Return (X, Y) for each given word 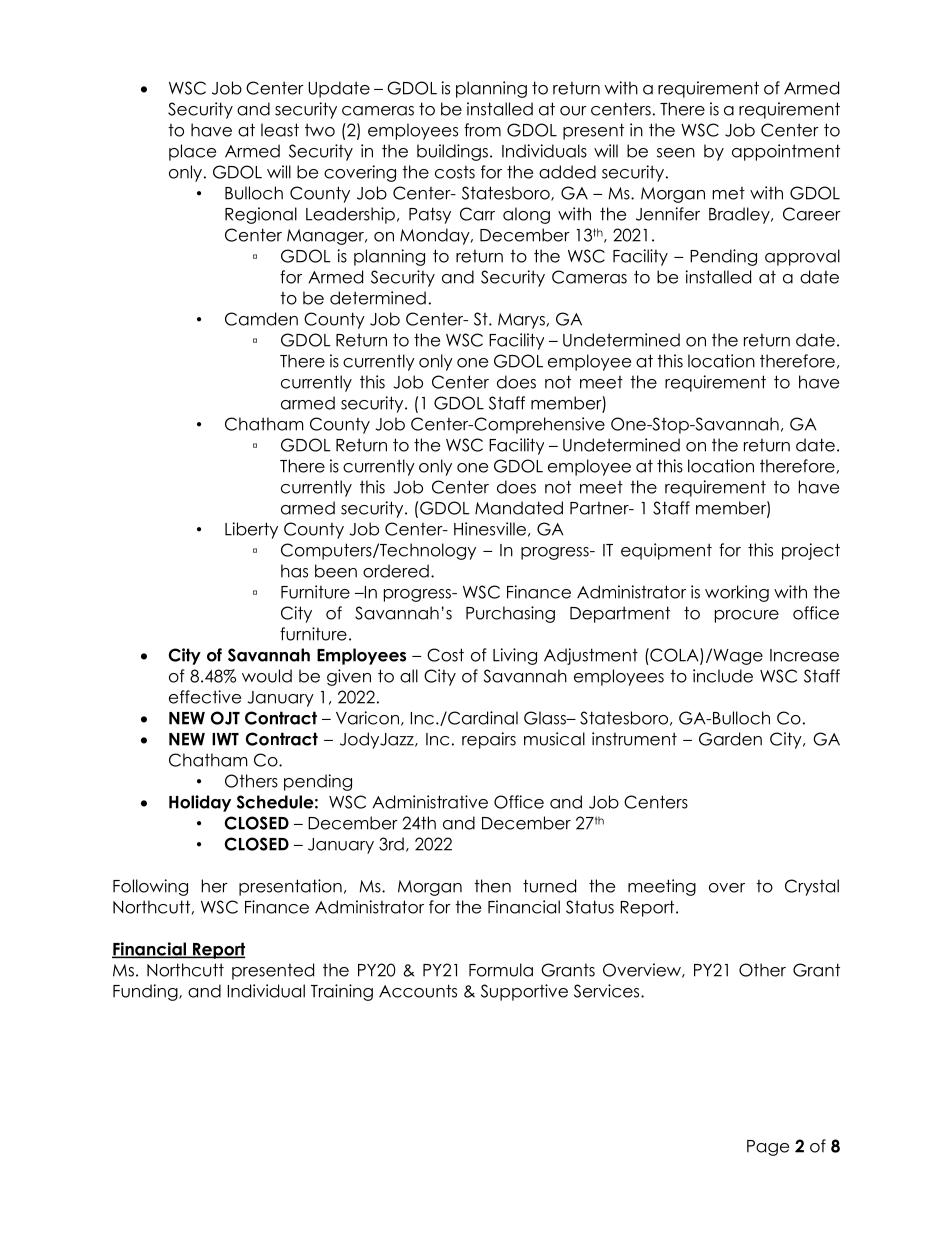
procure (747, 616)
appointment (786, 152)
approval (802, 257)
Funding (146, 992)
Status (590, 907)
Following (150, 887)
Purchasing (510, 614)
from (482, 130)
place (192, 152)
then (492, 886)
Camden (261, 319)
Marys (521, 321)
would (267, 676)
